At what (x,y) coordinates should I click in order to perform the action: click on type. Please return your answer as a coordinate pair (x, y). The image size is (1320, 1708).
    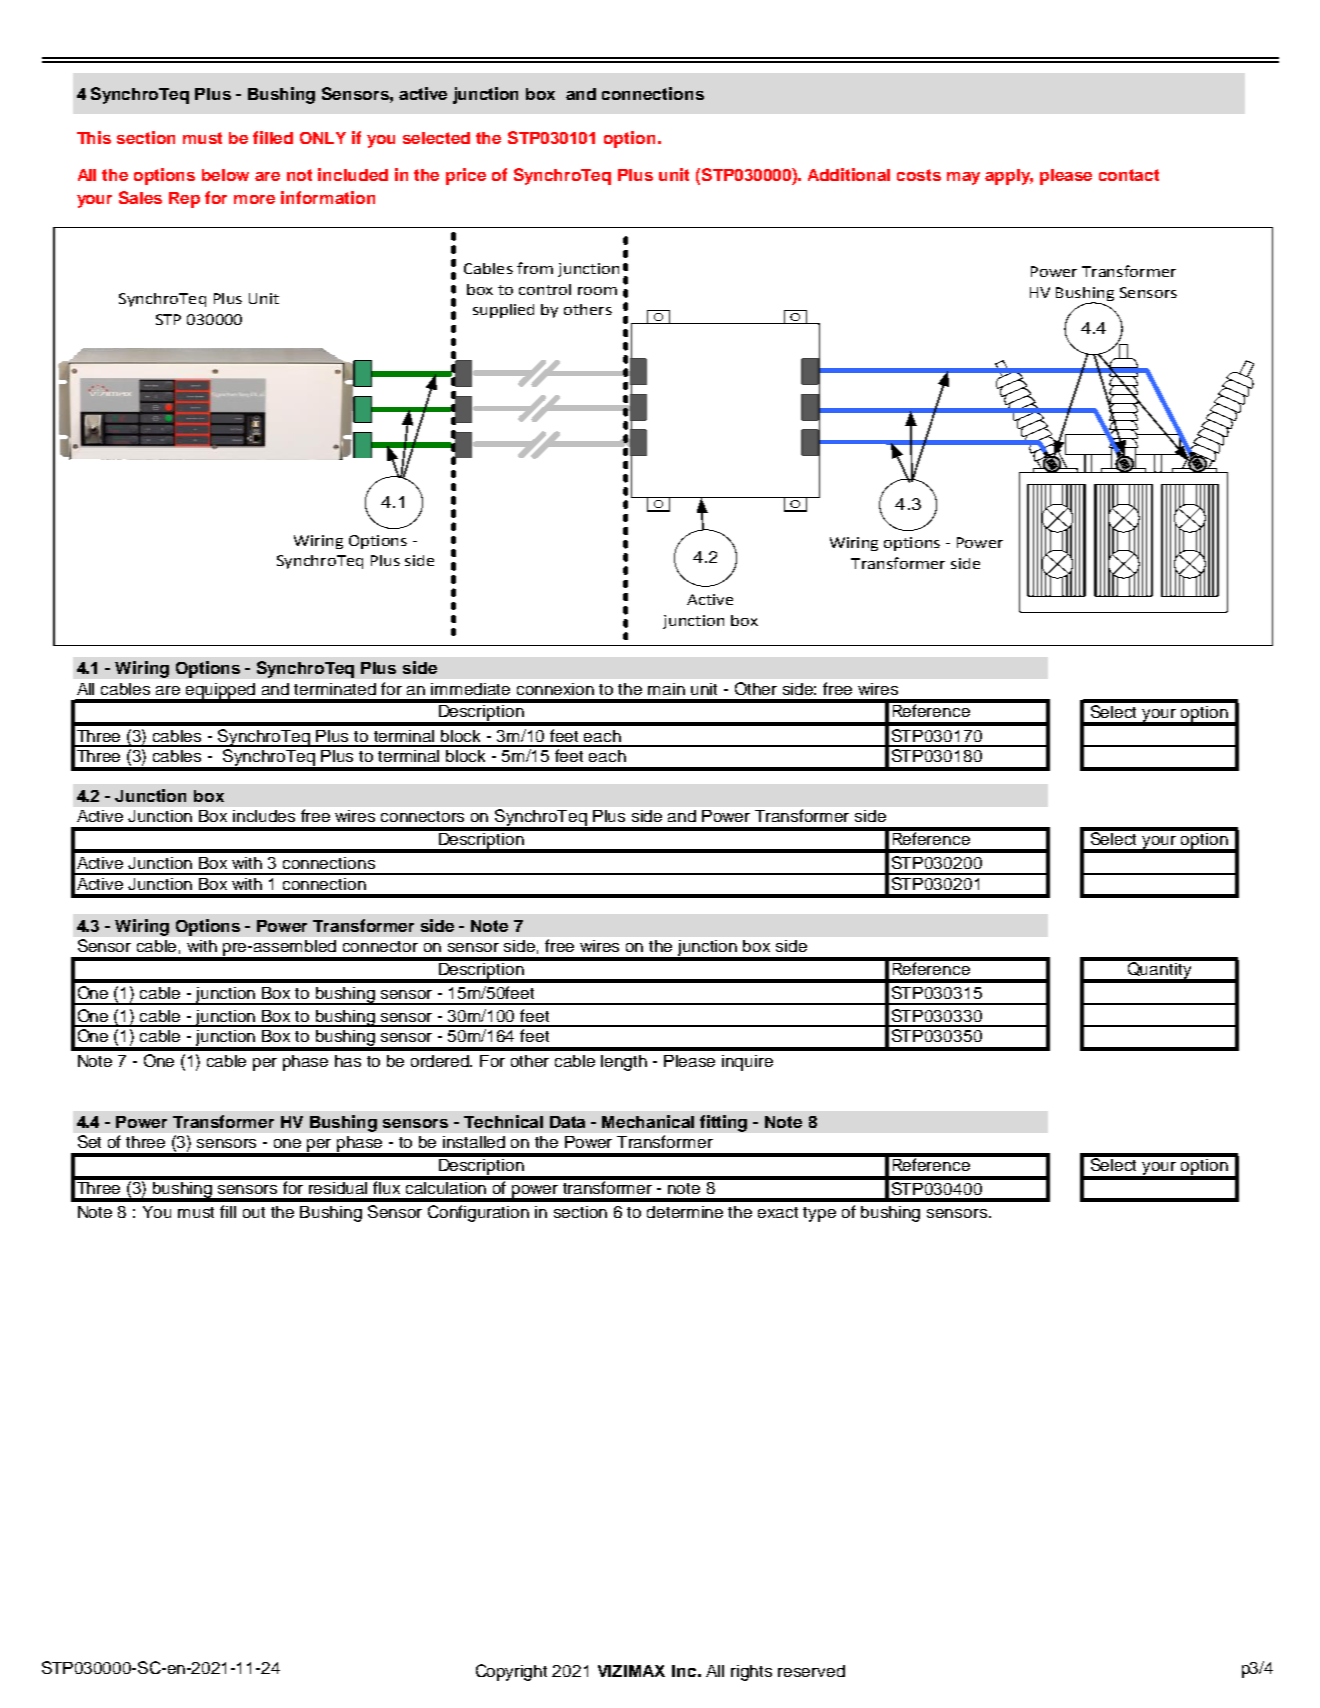
    Looking at the image, I should click on (819, 1214).
